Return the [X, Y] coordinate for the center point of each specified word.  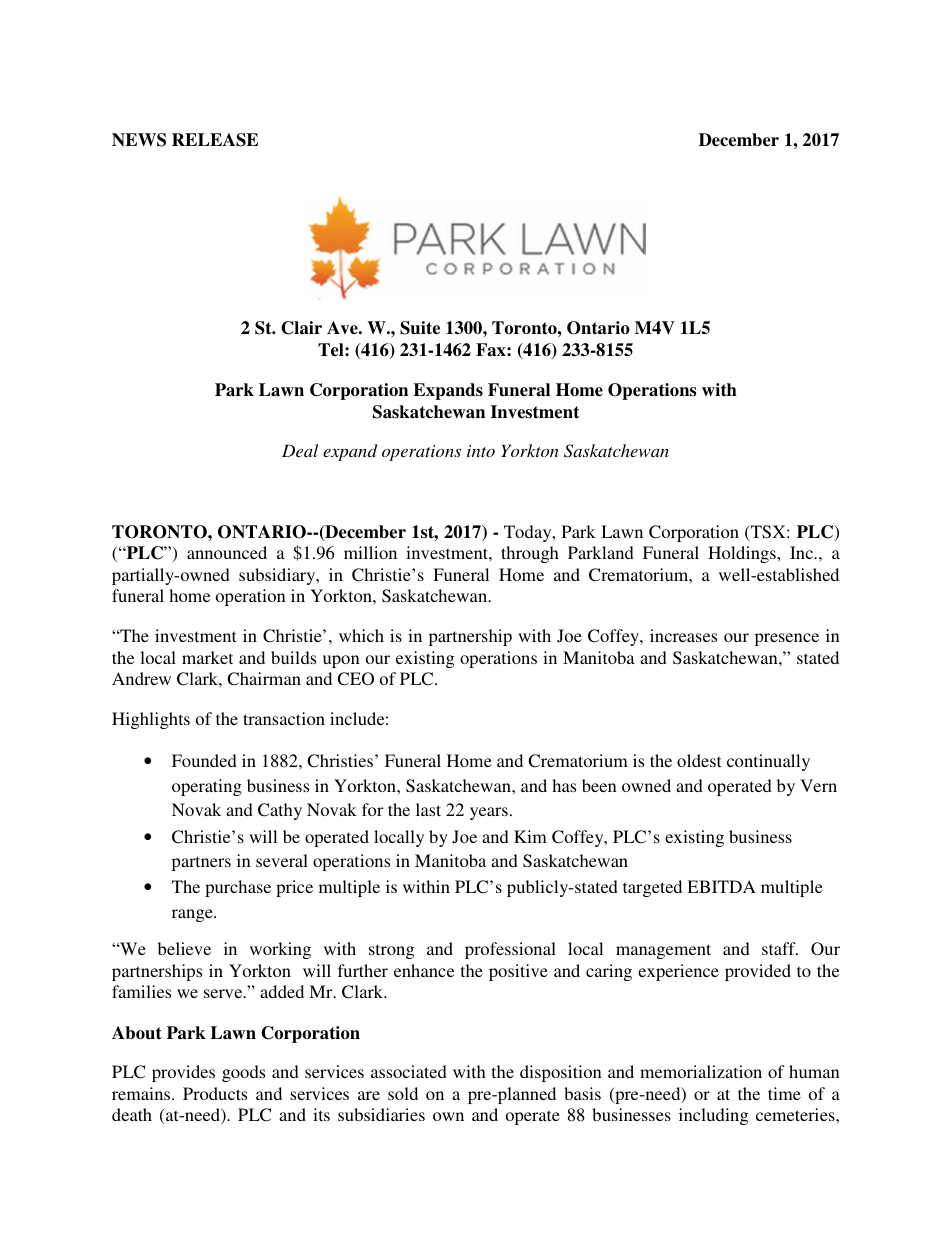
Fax [492, 350]
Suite [420, 328]
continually [768, 762]
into [481, 451]
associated [409, 1071]
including [713, 1116]
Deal [300, 450]
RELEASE [215, 140]
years [489, 813]
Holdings [743, 554]
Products [215, 1093]
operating [207, 787]
